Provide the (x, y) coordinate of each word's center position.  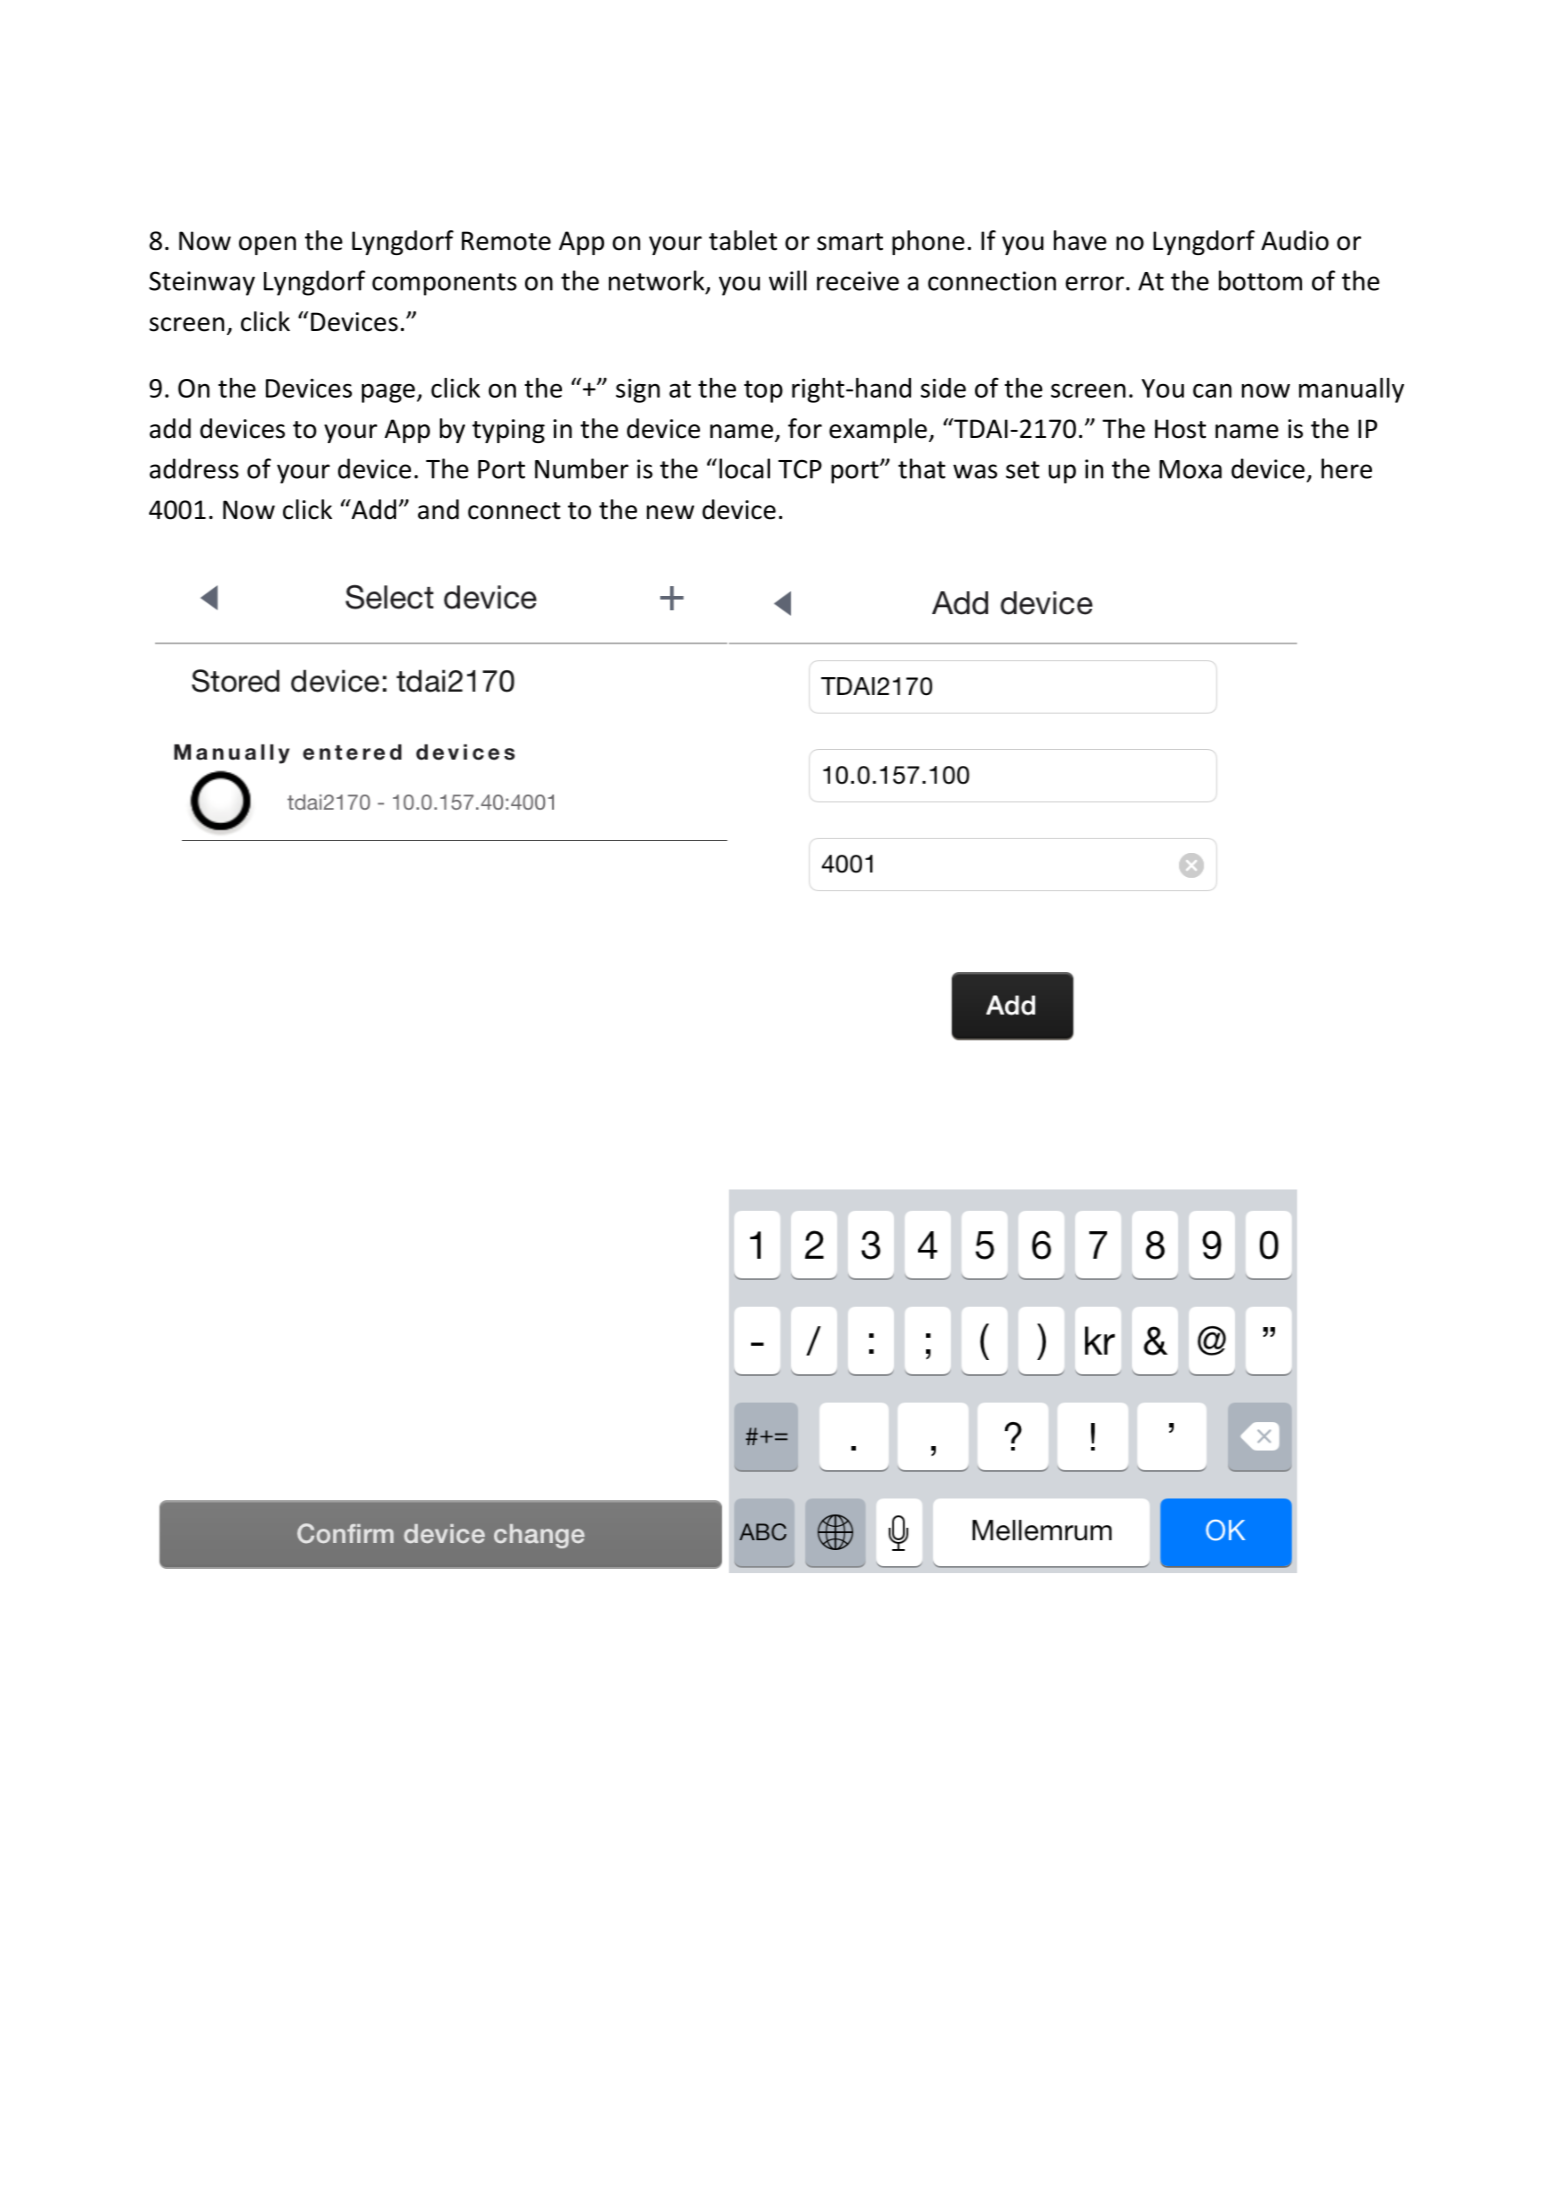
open (267, 245)
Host (1180, 429)
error (1095, 283)
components (444, 284)
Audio (1295, 240)
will (788, 280)
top (763, 391)
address (194, 468)
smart (850, 242)
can (1212, 391)
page (388, 393)
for (805, 428)
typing (508, 431)
